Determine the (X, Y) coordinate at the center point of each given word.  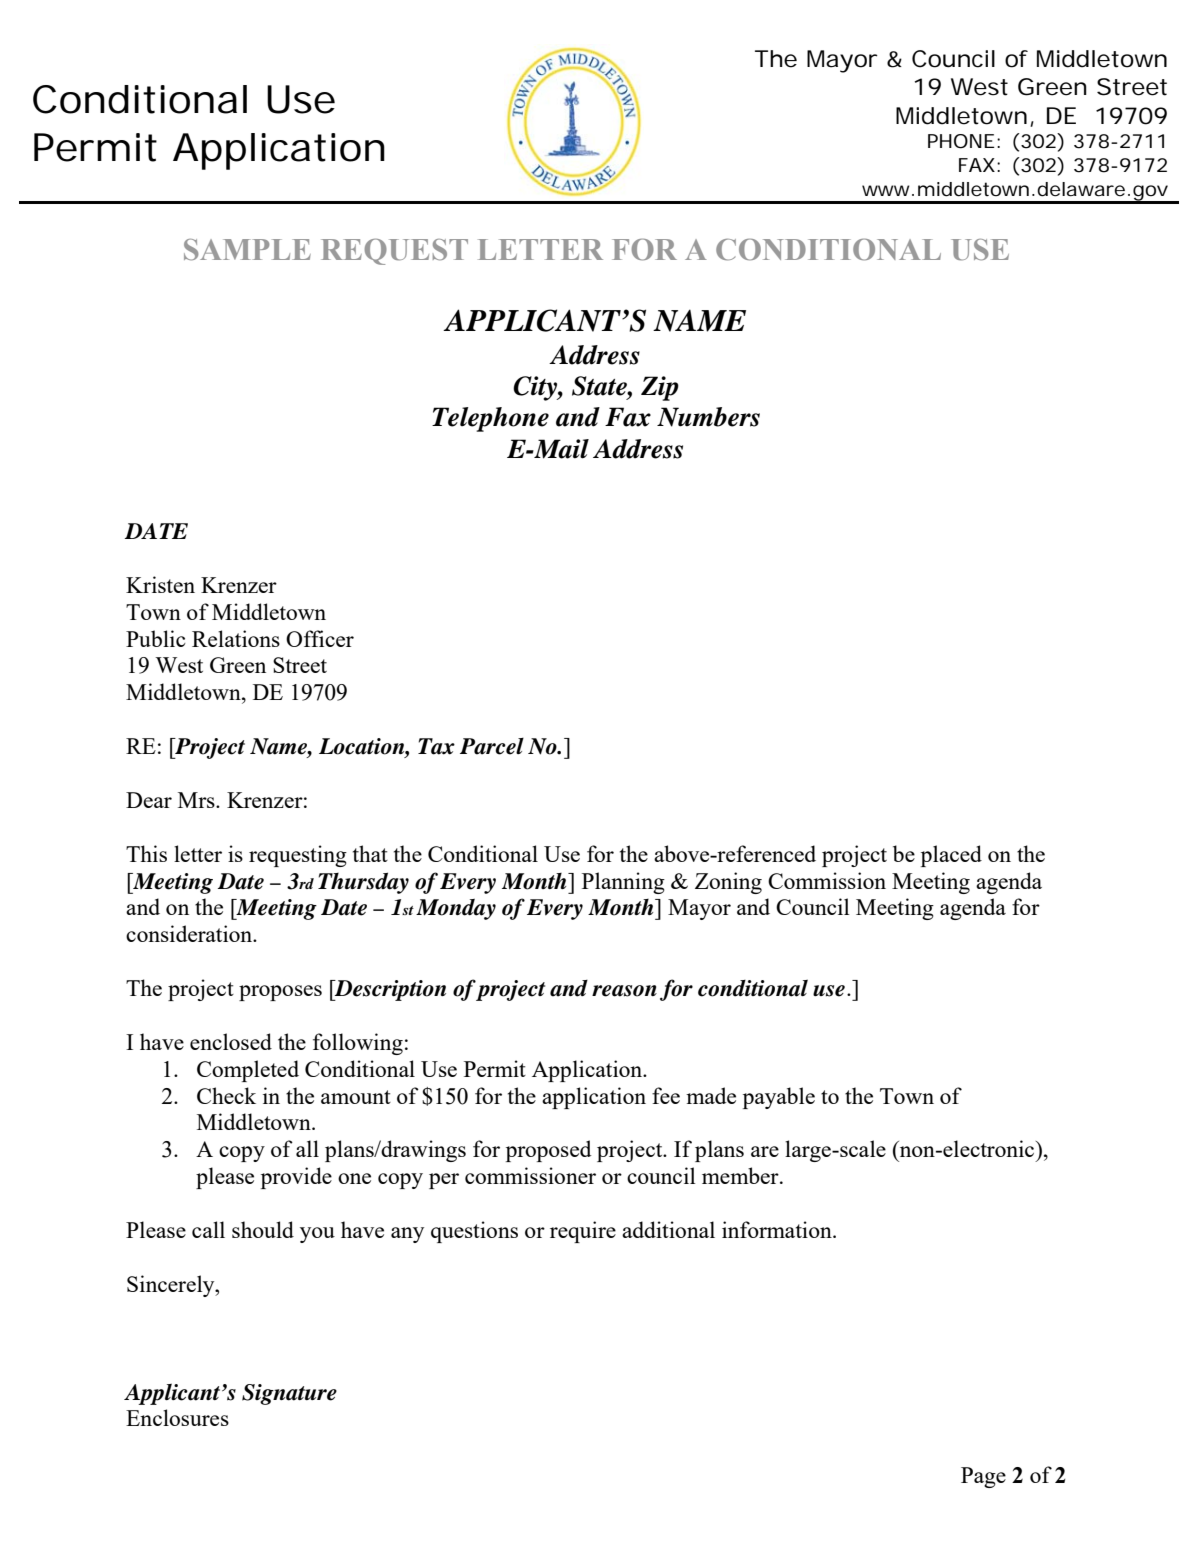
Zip (660, 388)
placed (951, 856)
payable (779, 1098)
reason (624, 991)
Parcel (492, 746)
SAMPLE (247, 250)
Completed (248, 1071)
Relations (236, 638)
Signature (289, 1394)
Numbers (708, 417)
